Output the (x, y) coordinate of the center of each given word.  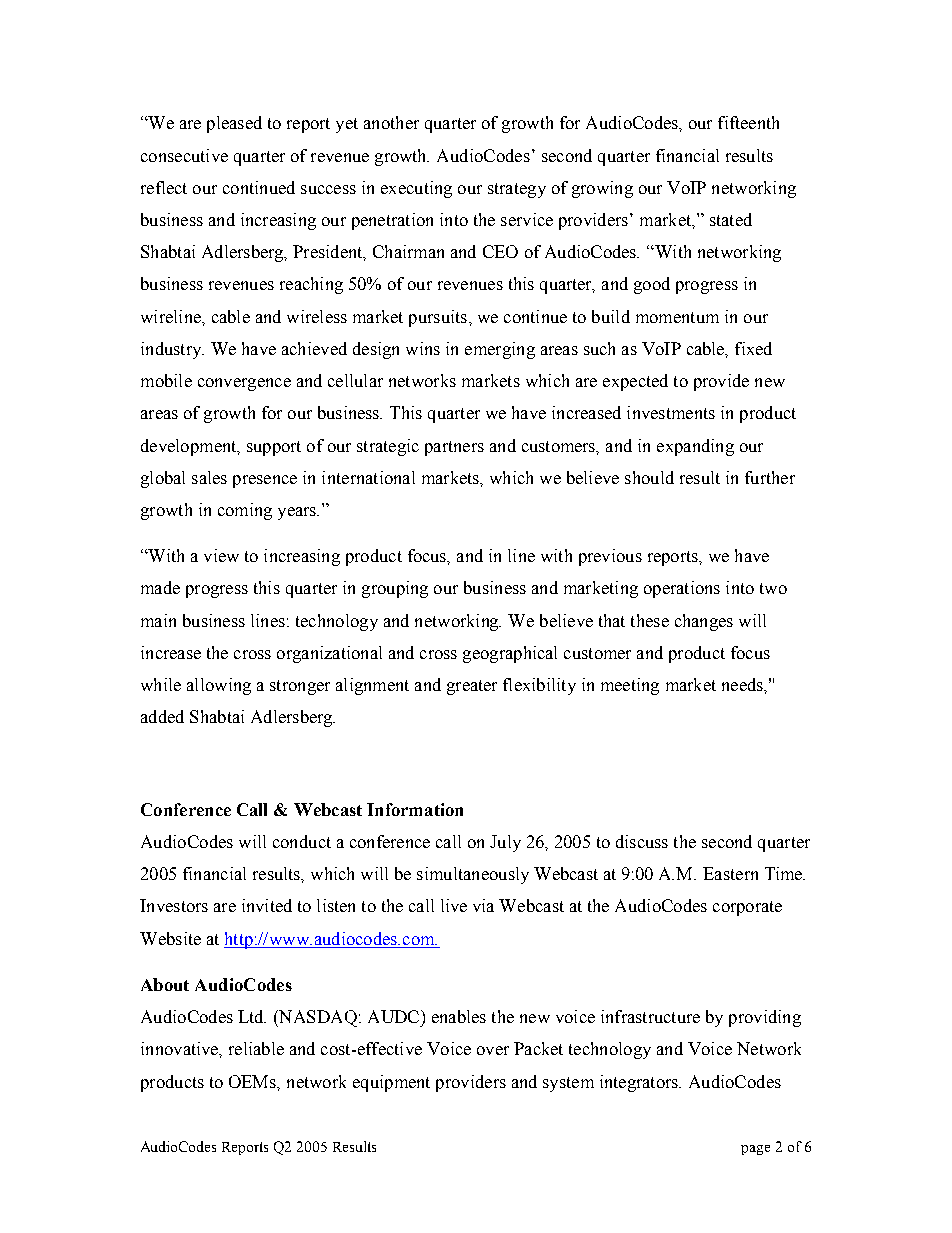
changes (704, 622)
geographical (510, 654)
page (755, 1150)
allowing (219, 686)
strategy (517, 190)
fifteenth (748, 122)
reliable (256, 1048)
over (493, 1050)
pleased (234, 124)
